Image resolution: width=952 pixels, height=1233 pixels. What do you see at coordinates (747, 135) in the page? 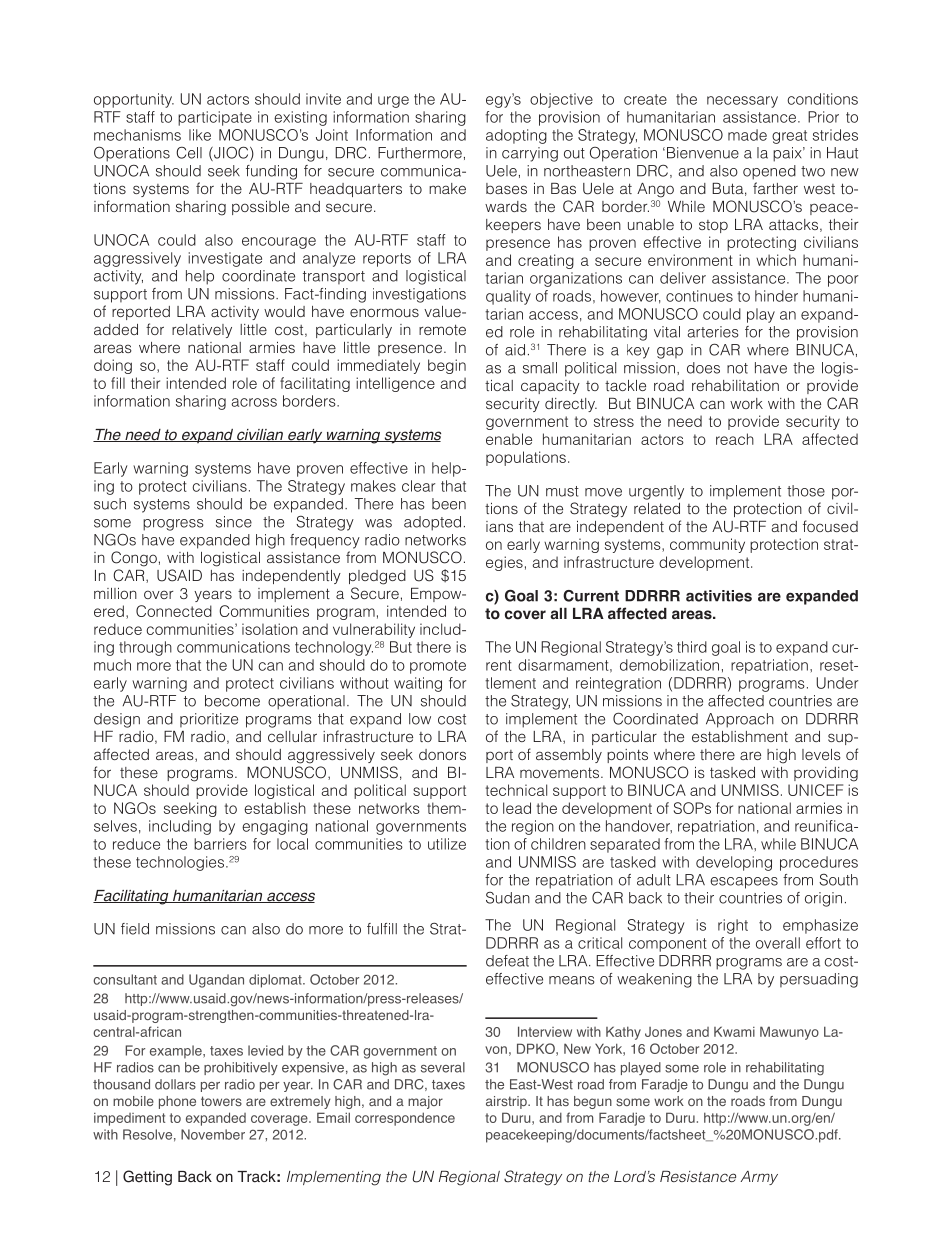
I see `made` at bounding box center [747, 135].
